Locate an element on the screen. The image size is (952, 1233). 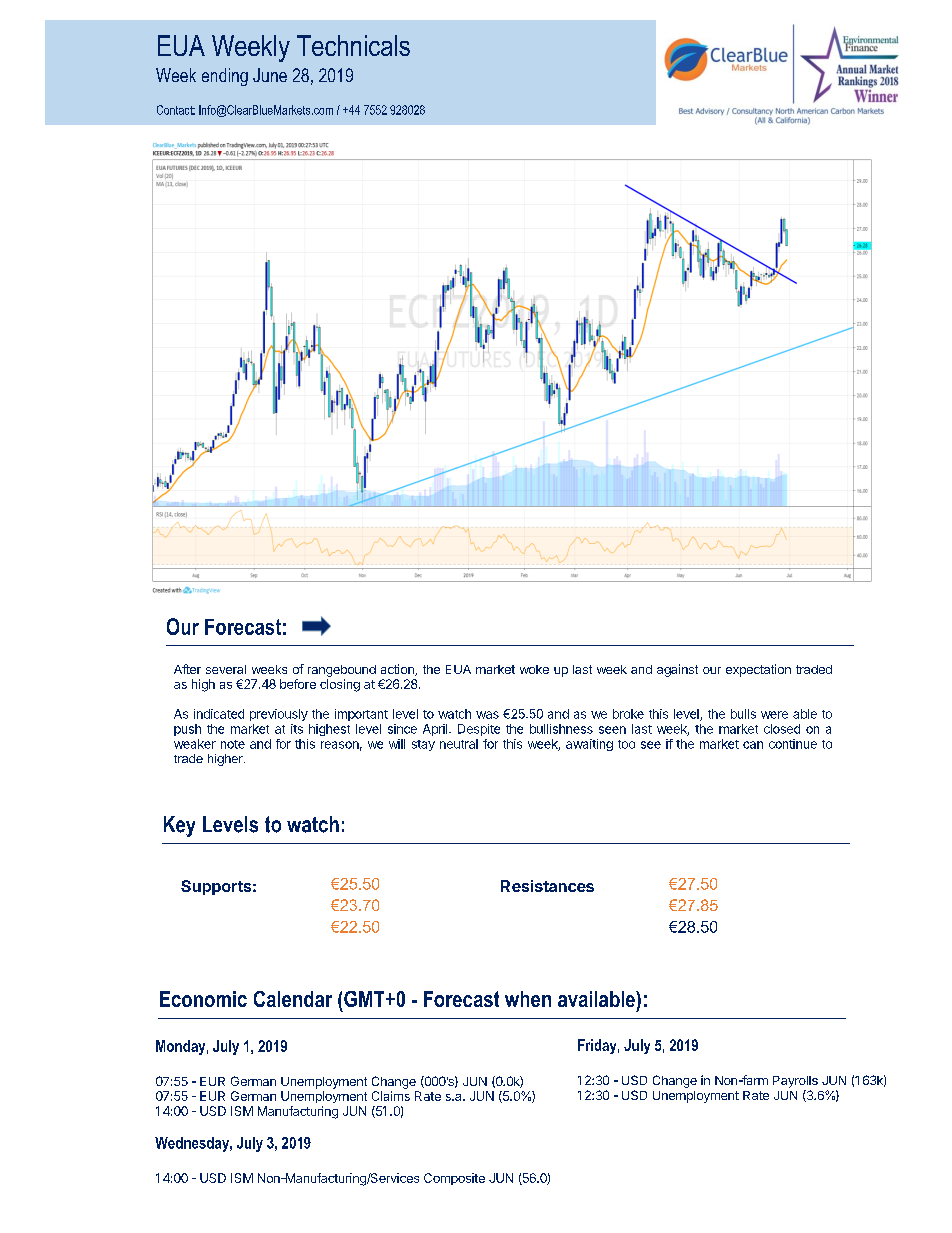
woke is located at coordinates (534, 669).
